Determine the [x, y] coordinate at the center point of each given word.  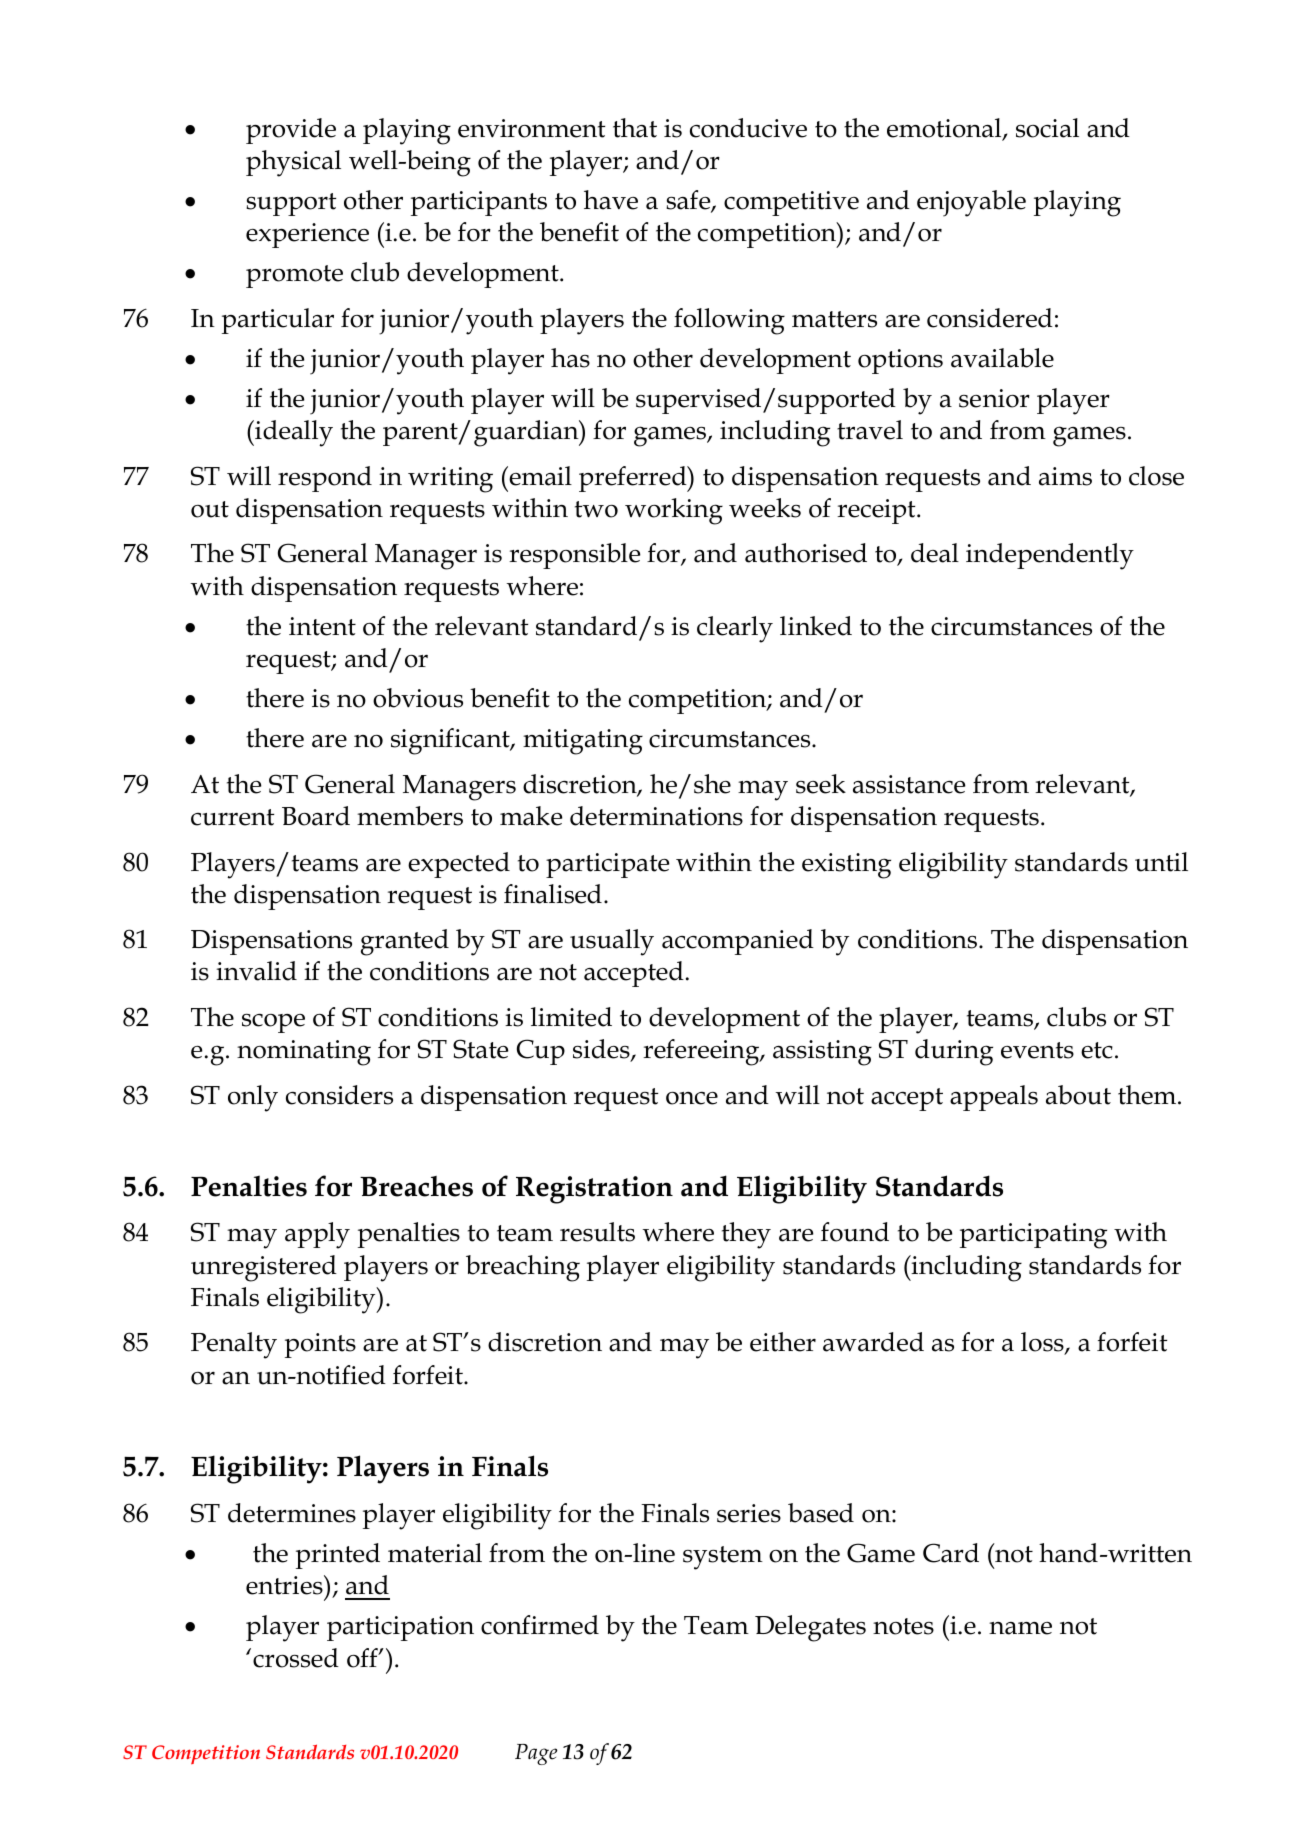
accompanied [738, 942]
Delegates [810, 1628]
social [1047, 128]
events [1037, 1050]
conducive [748, 128]
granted [405, 942]
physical [293, 163]
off [363, 1658]
